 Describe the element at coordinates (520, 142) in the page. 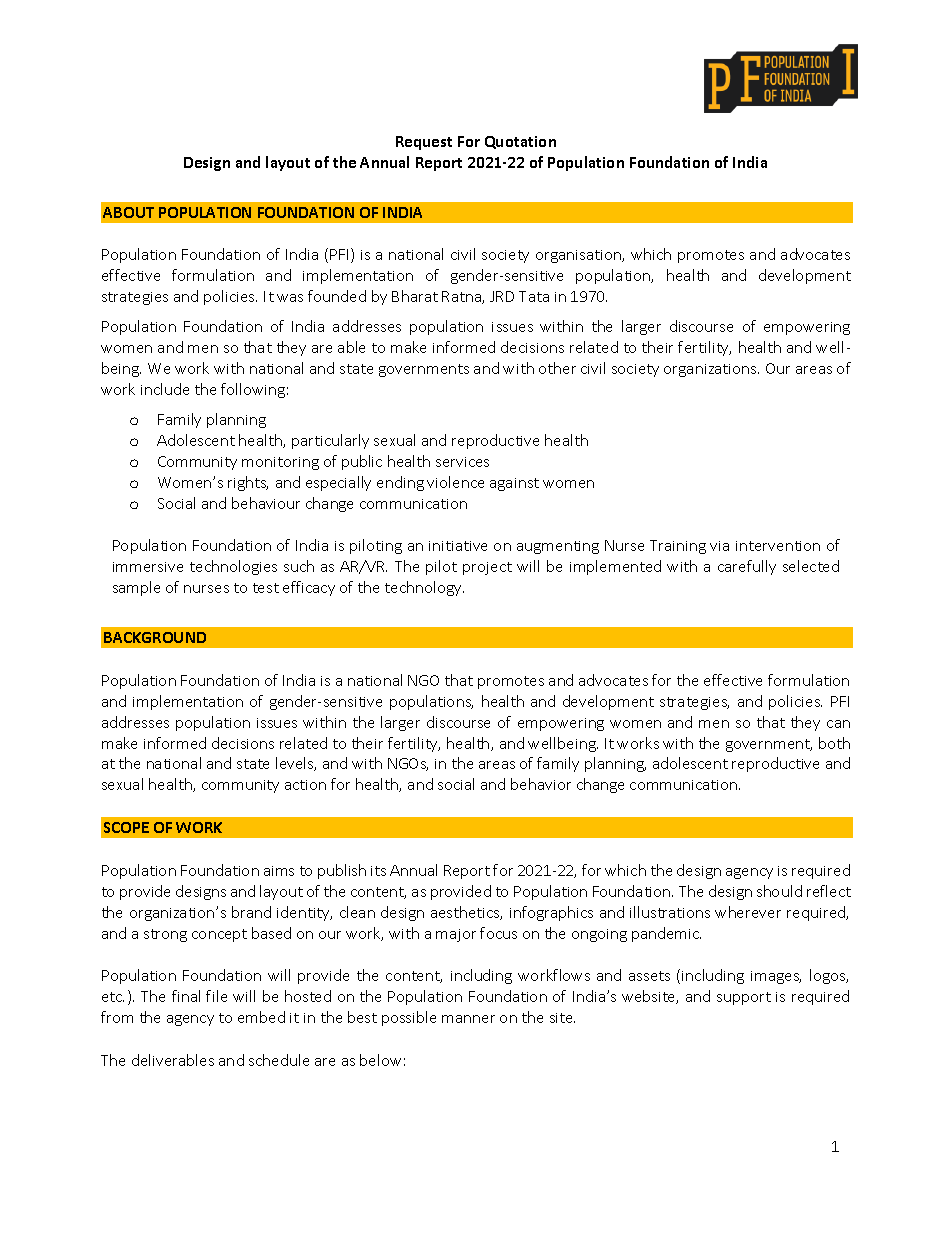

I see `Quotation` at that location.
